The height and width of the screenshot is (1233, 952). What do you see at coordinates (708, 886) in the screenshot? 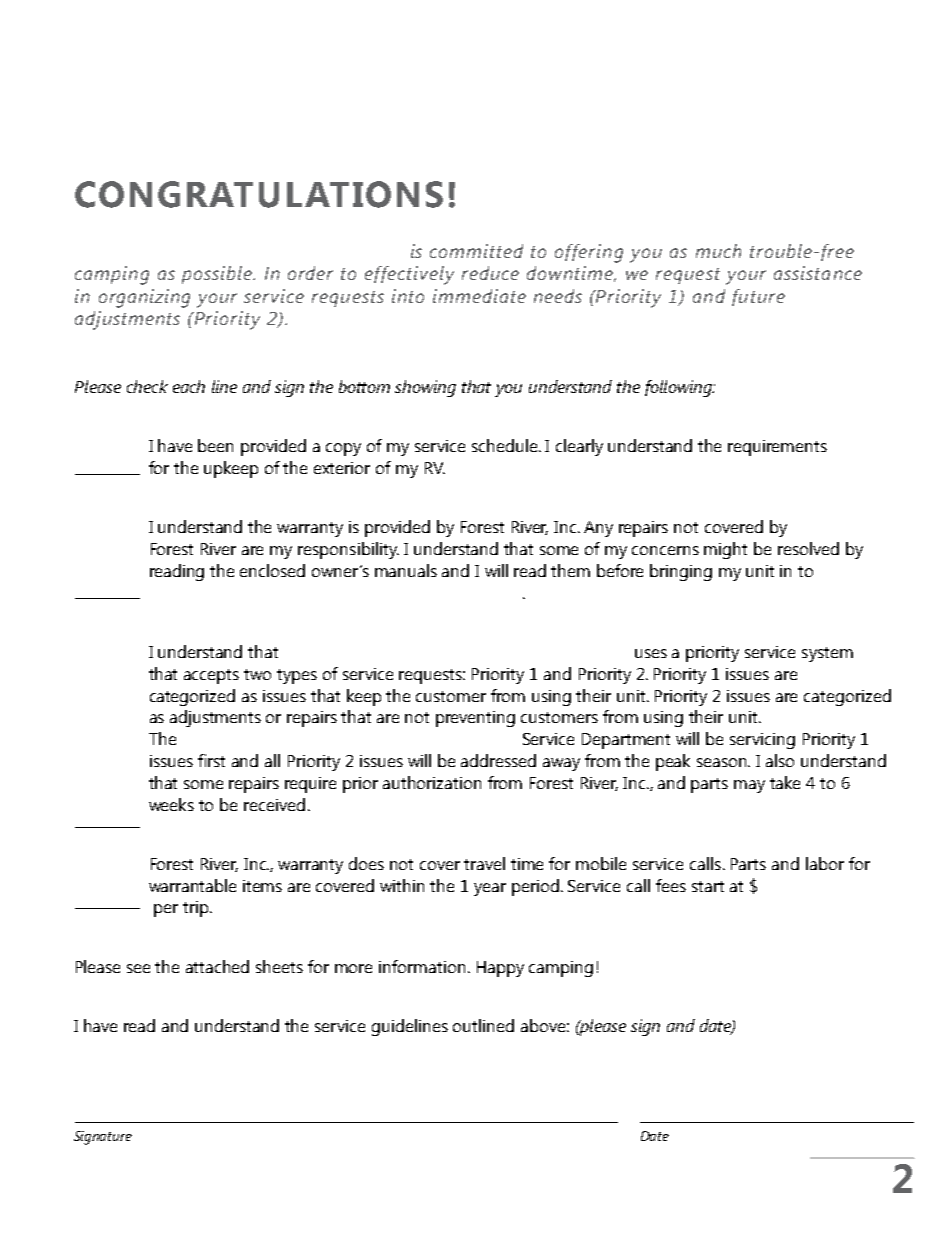
I see `start` at bounding box center [708, 886].
